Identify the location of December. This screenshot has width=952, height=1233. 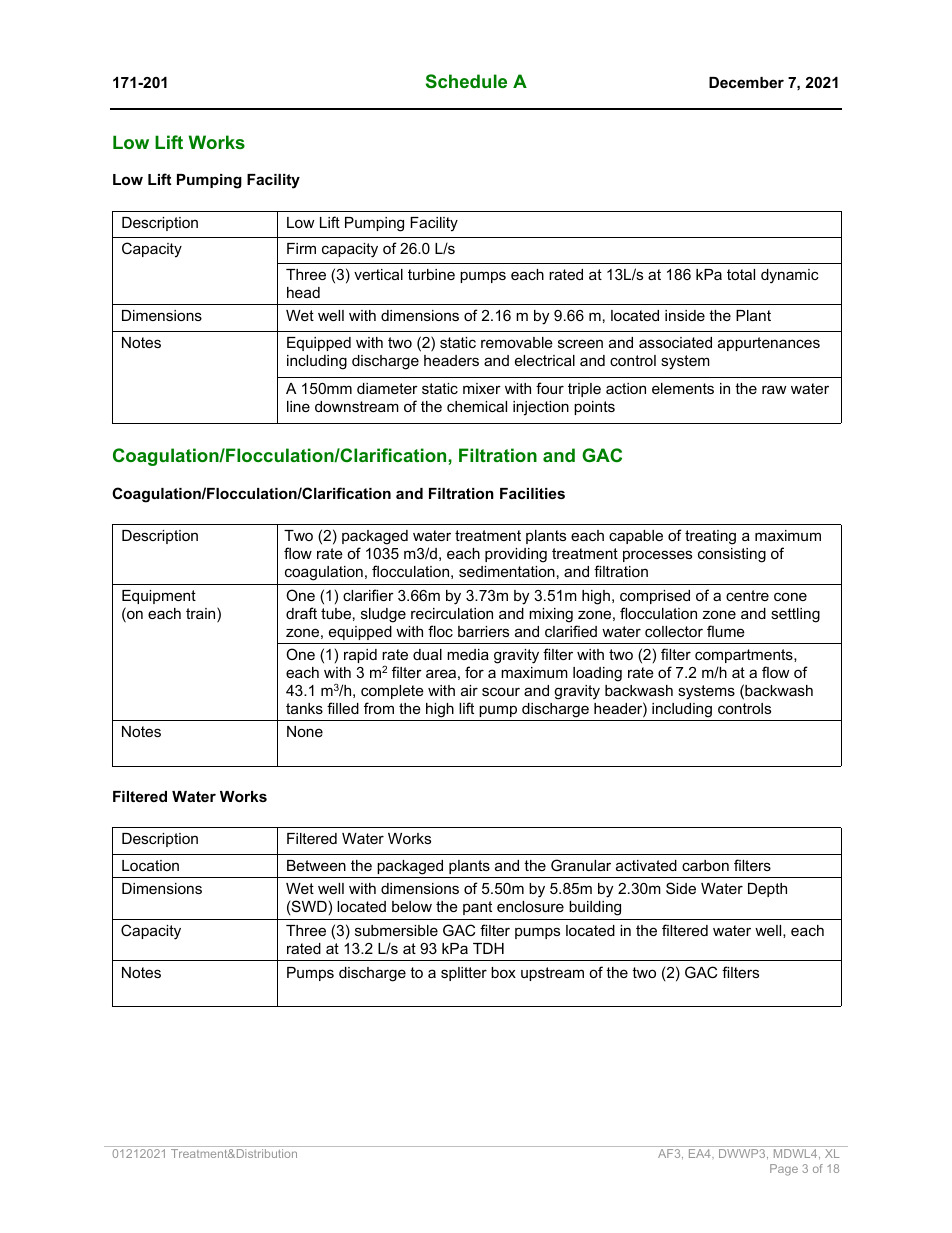
(746, 82).
